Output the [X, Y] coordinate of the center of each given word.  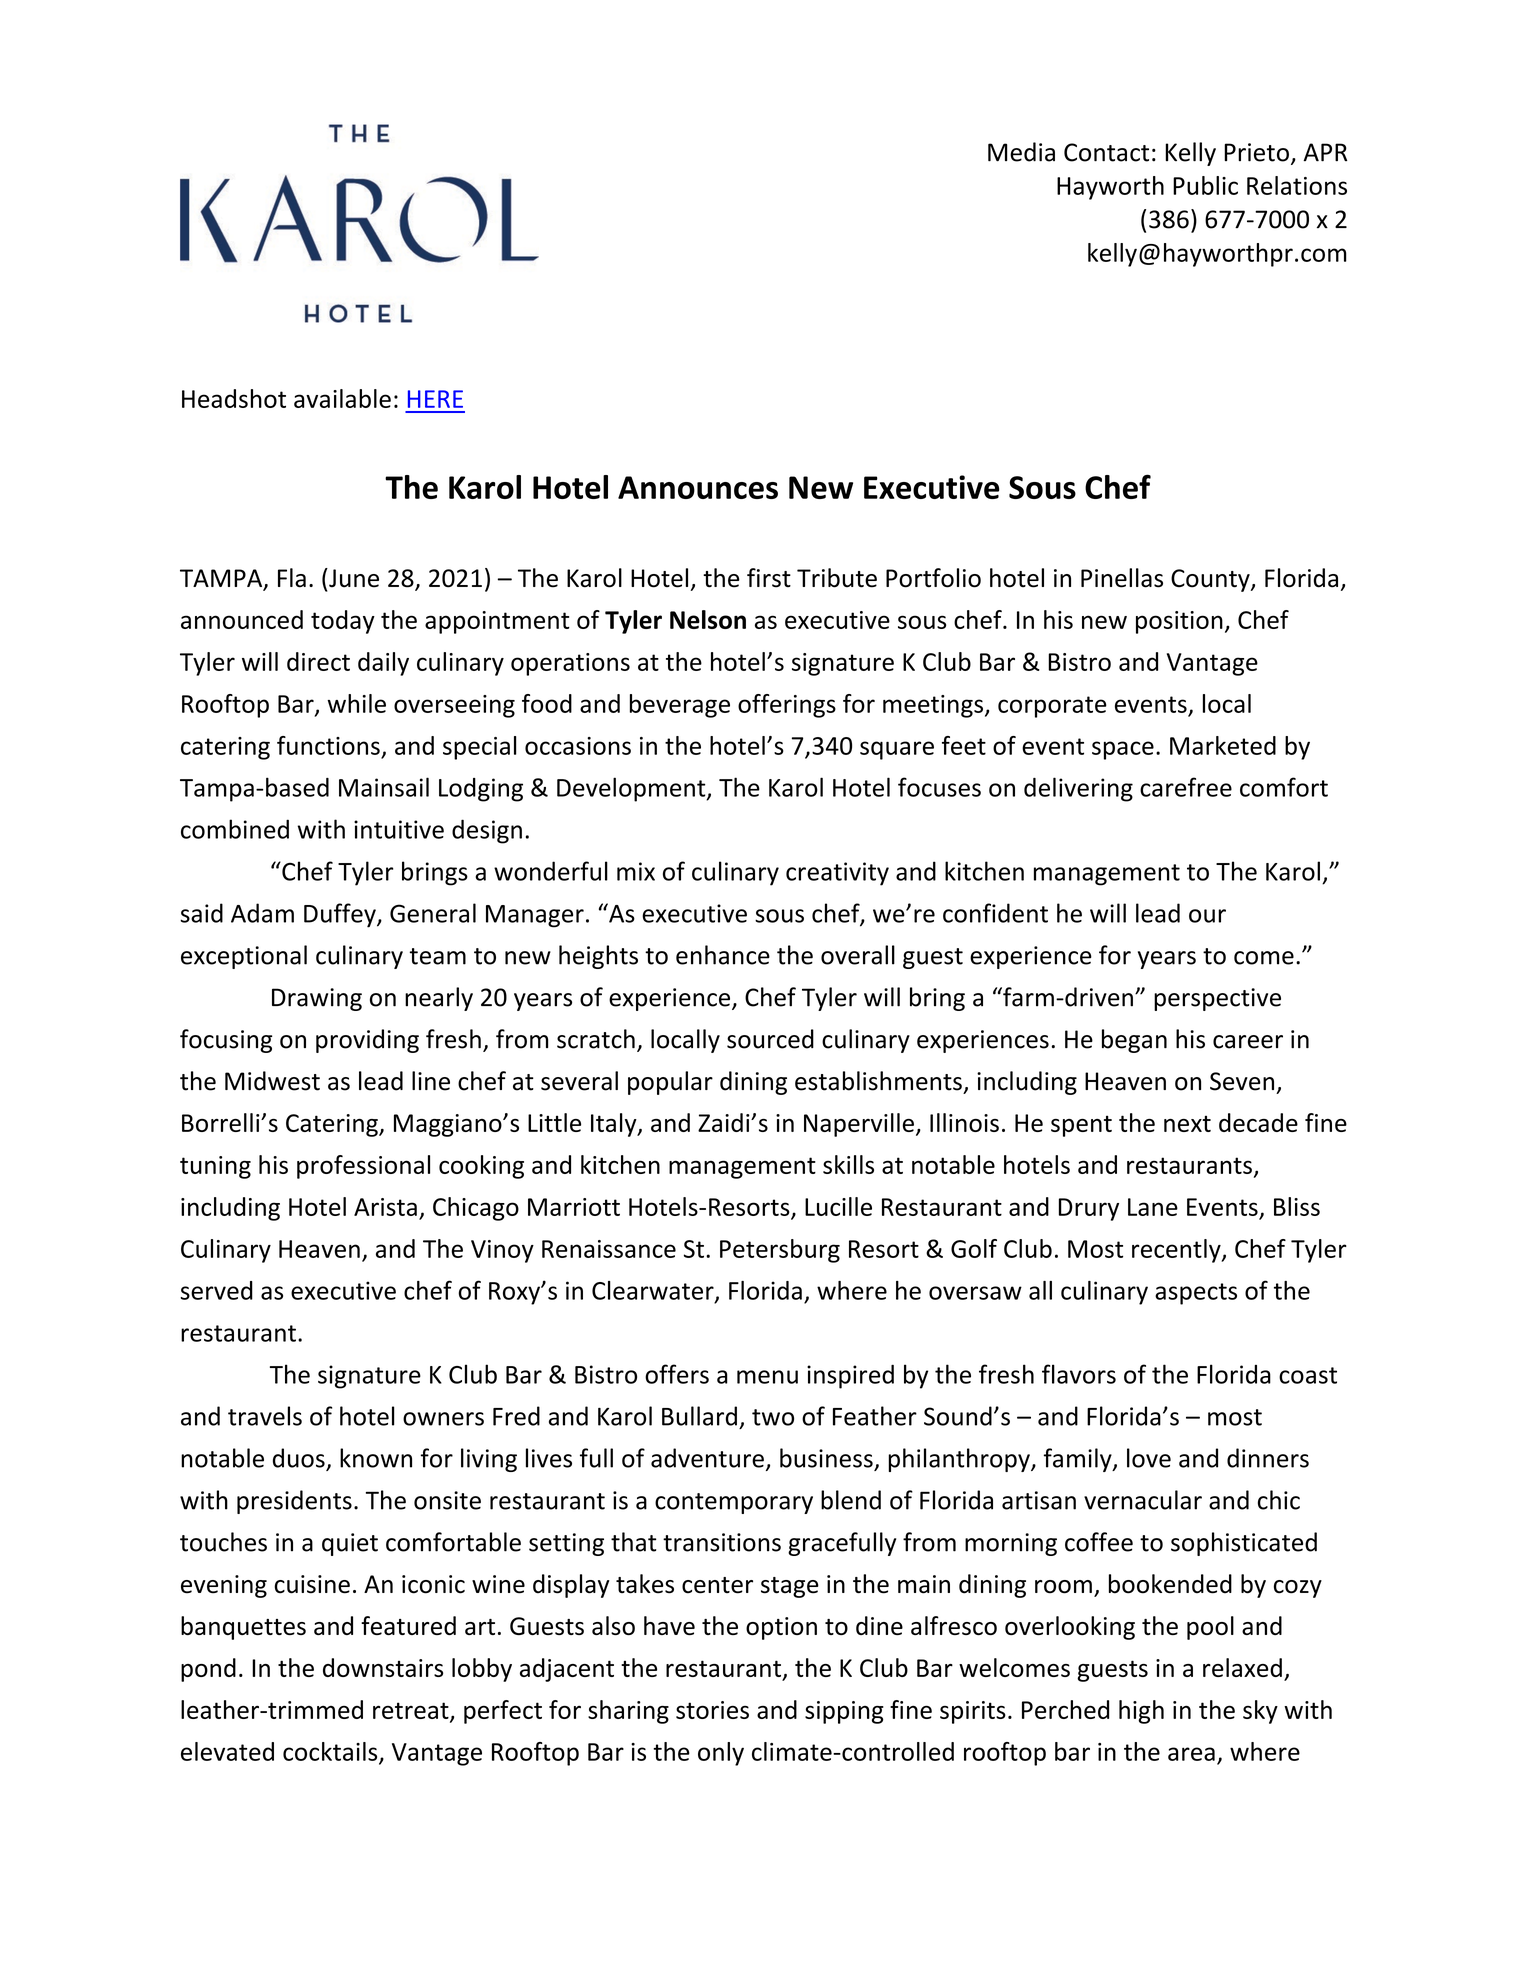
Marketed [1223, 745]
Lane [1153, 1207]
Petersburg [780, 1251]
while [356, 703]
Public [1205, 185]
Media [1021, 152]
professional [363, 1167]
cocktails [331, 1752]
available [342, 398]
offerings [787, 706]
